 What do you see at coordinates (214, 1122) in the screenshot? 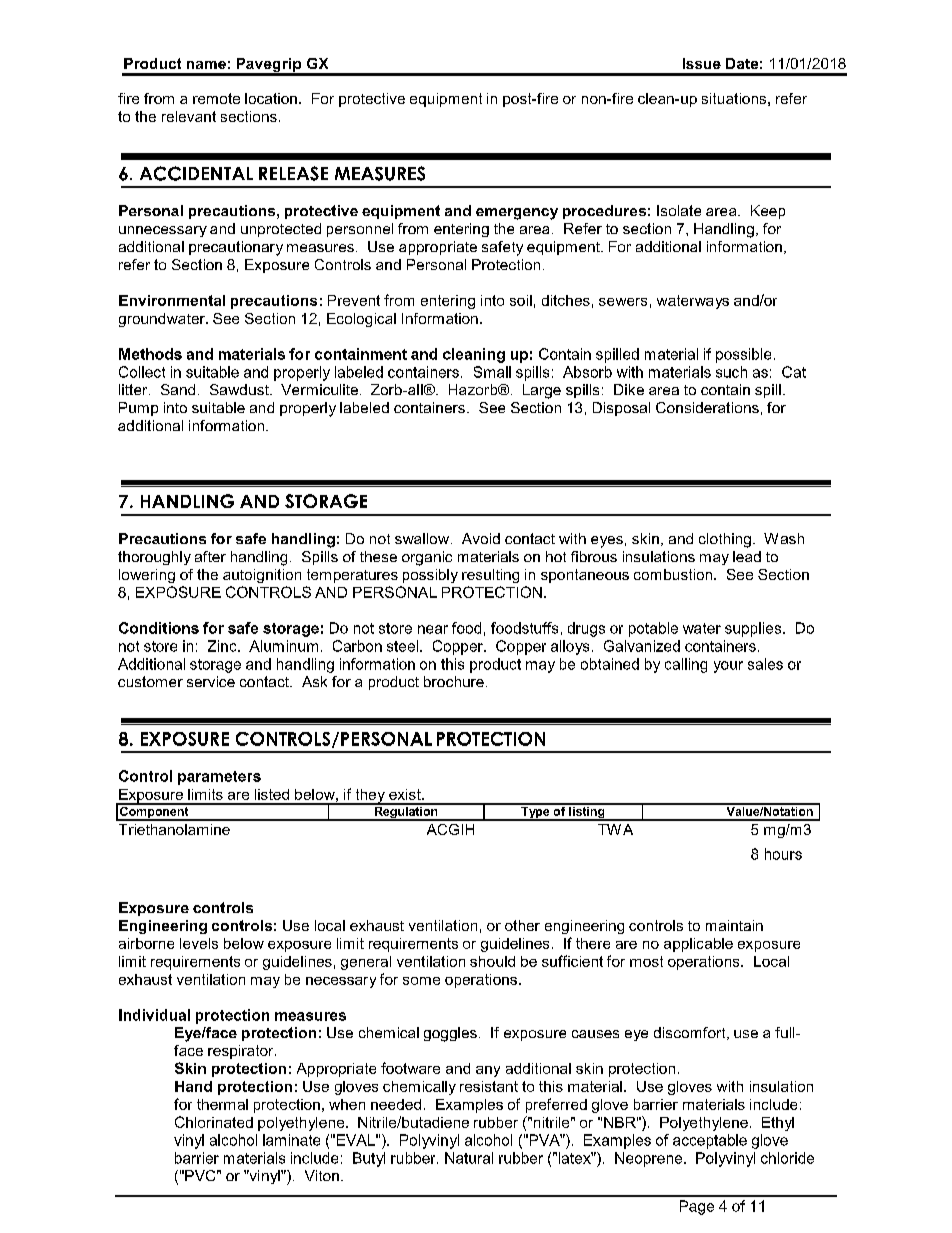
I see `Chlorinated` at bounding box center [214, 1122].
